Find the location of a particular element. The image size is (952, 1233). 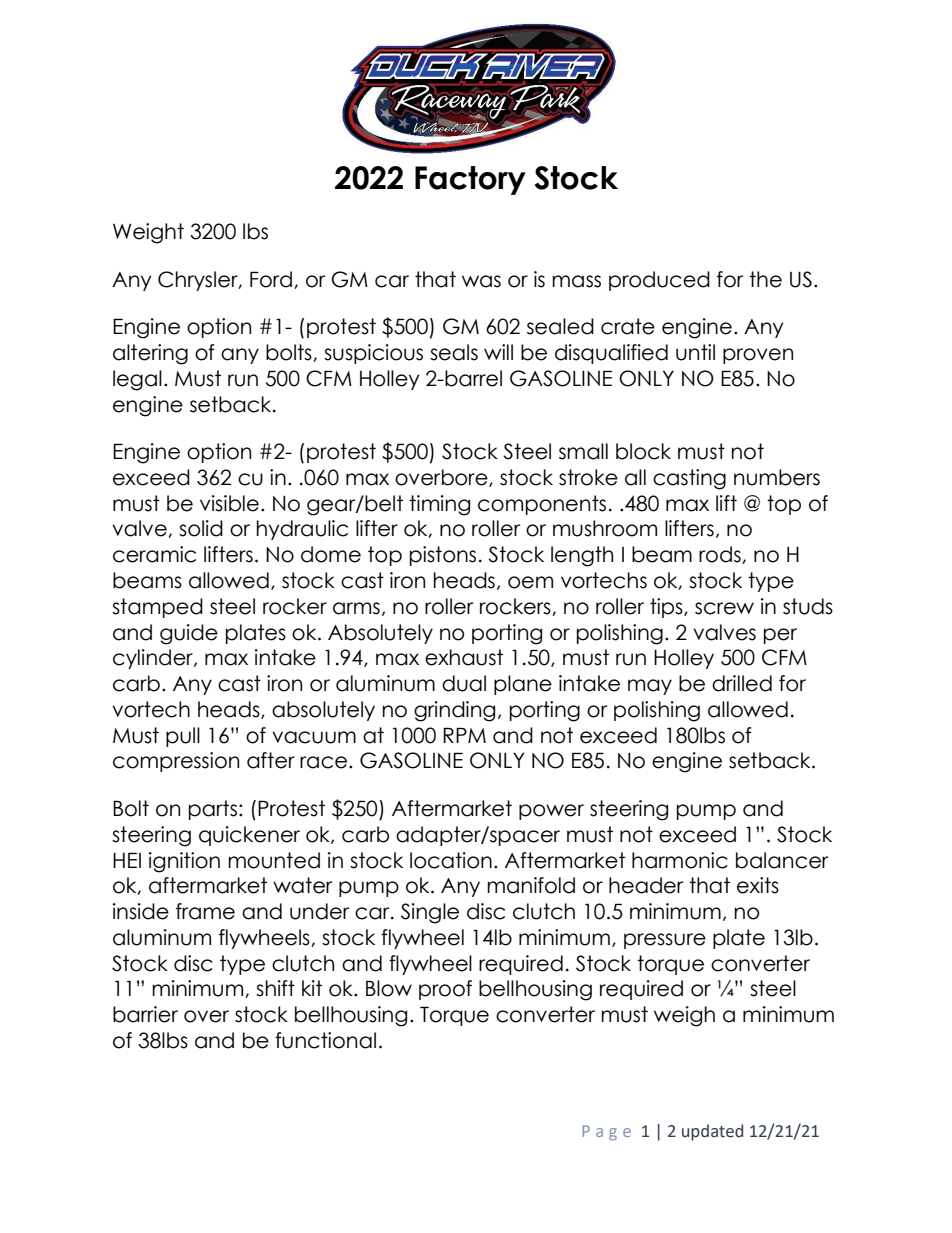

barrier is located at coordinates (145, 1014).
